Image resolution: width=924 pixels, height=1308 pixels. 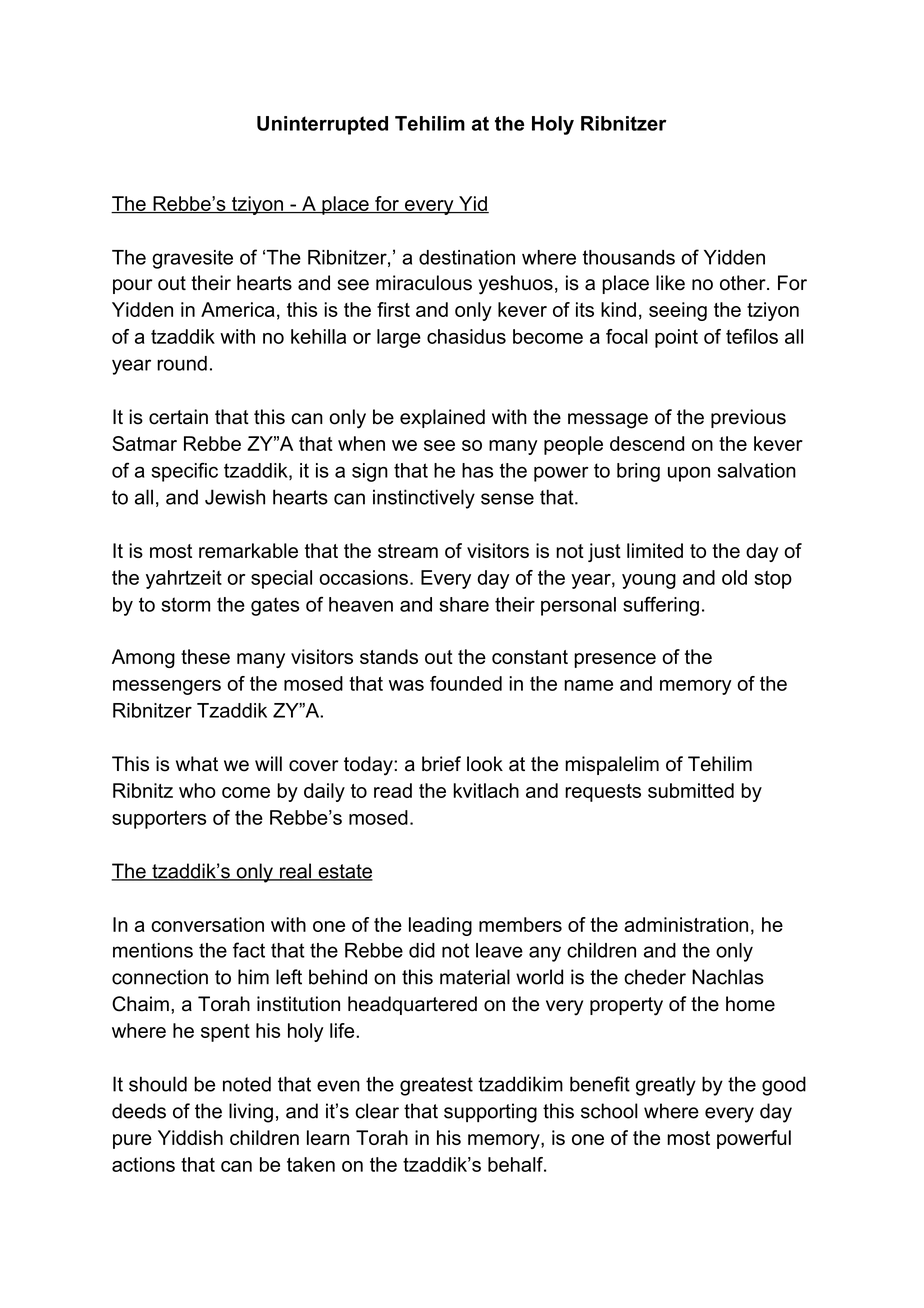 What do you see at coordinates (629, 257) in the screenshot?
I see `thousands` at bounding box center [629, 257].
